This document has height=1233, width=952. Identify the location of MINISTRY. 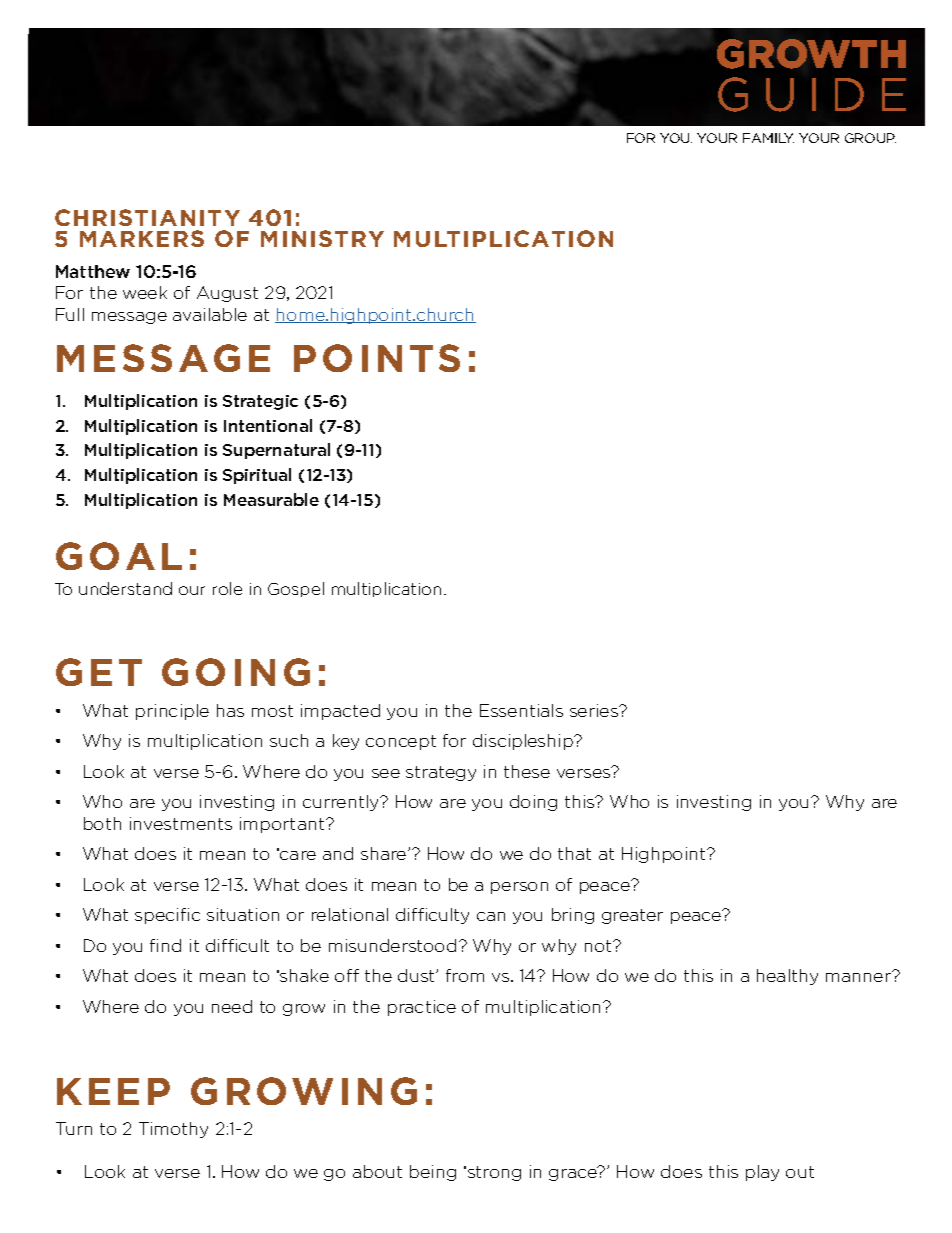
(322, 238).
